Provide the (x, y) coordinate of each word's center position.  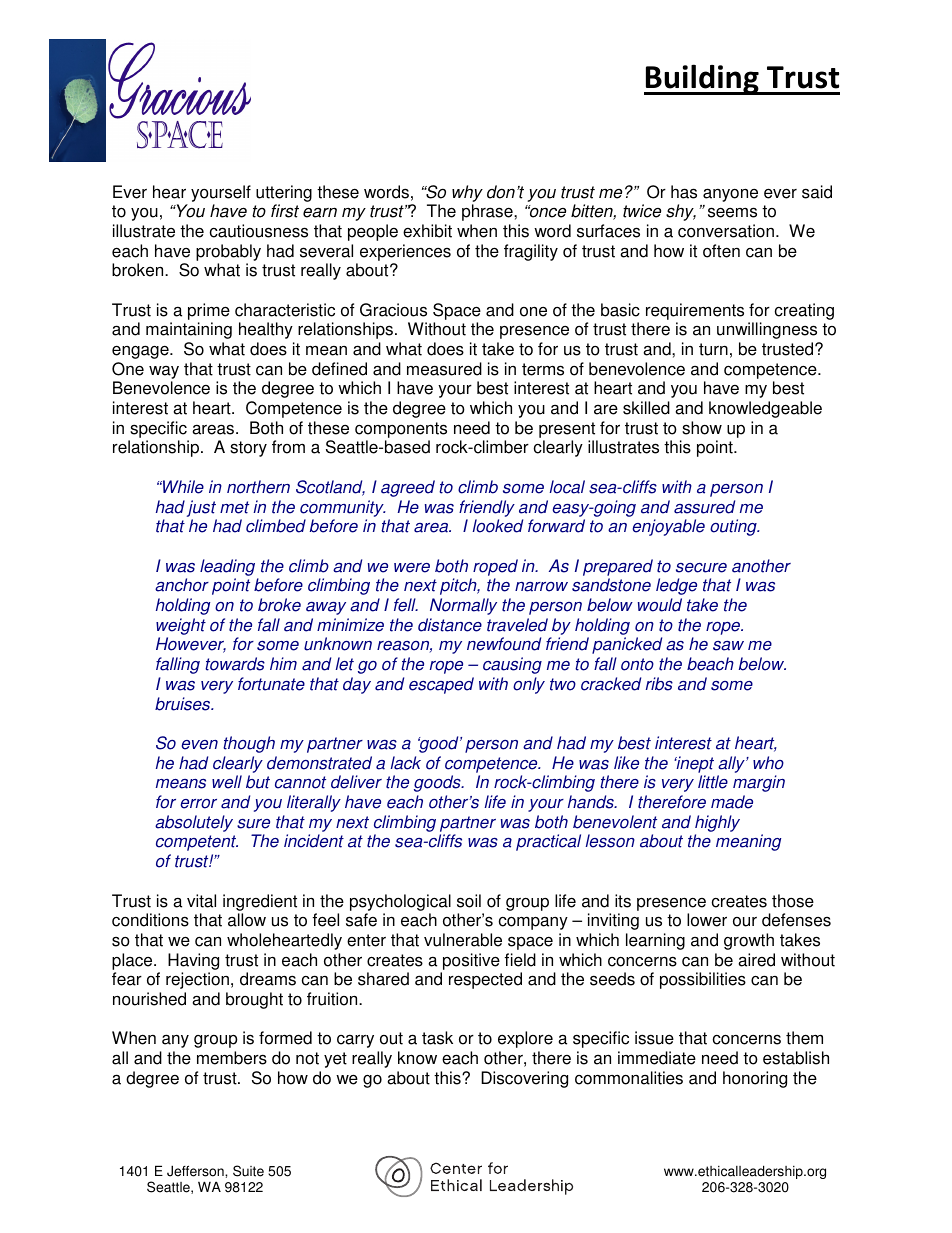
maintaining (189, 330)
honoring (755, 1079)
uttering (284, 193)
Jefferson (196, 1171)
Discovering (524, 1079)
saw (728, 646)
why (467, 193)
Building (702, 79)
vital (201, 901)
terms (543, 369)
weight (181, 626)
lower (707, 920)
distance (450, 625)
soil (469, 901)
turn (713, 349)
